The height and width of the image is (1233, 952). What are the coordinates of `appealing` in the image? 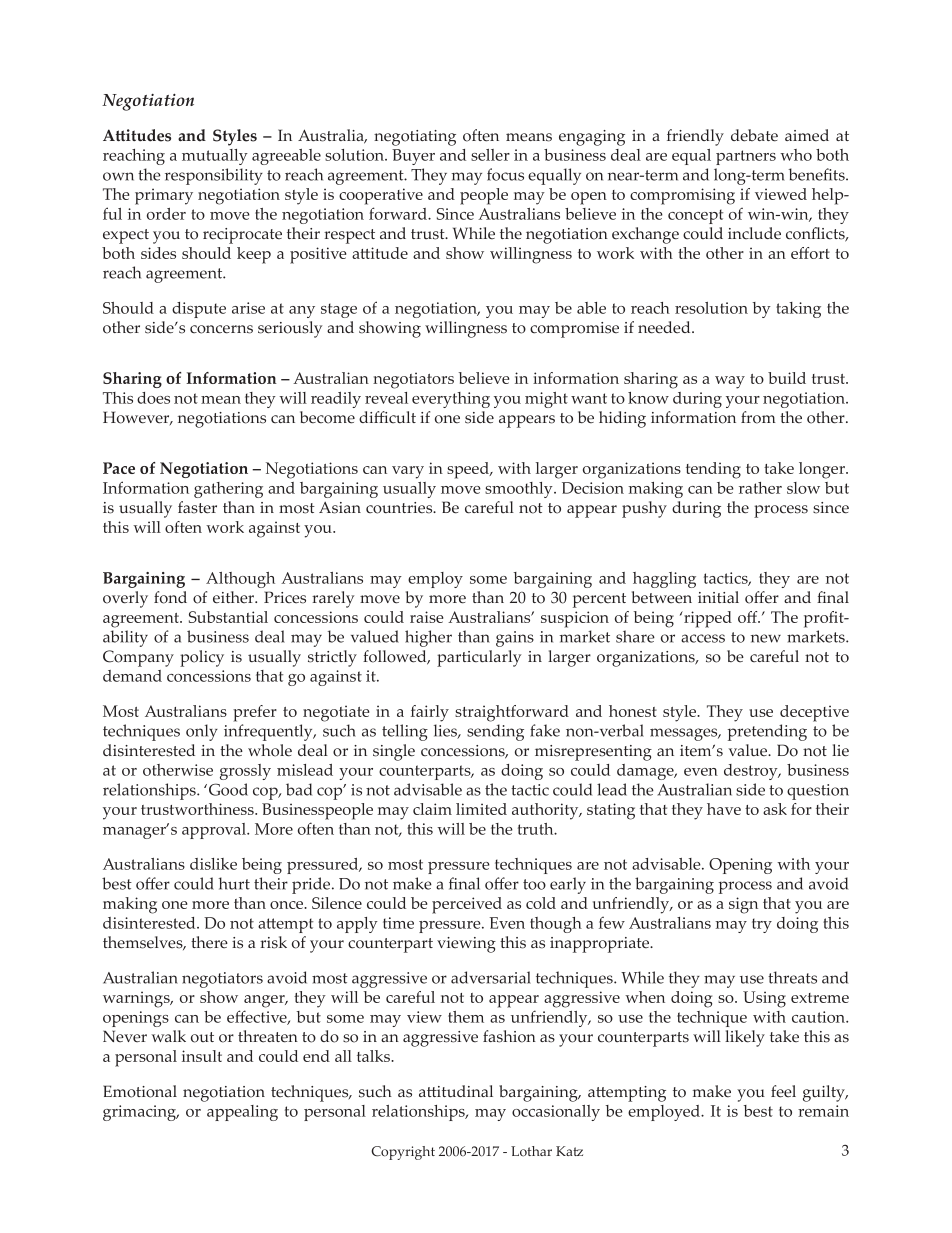 It's located at (242, 1113).
